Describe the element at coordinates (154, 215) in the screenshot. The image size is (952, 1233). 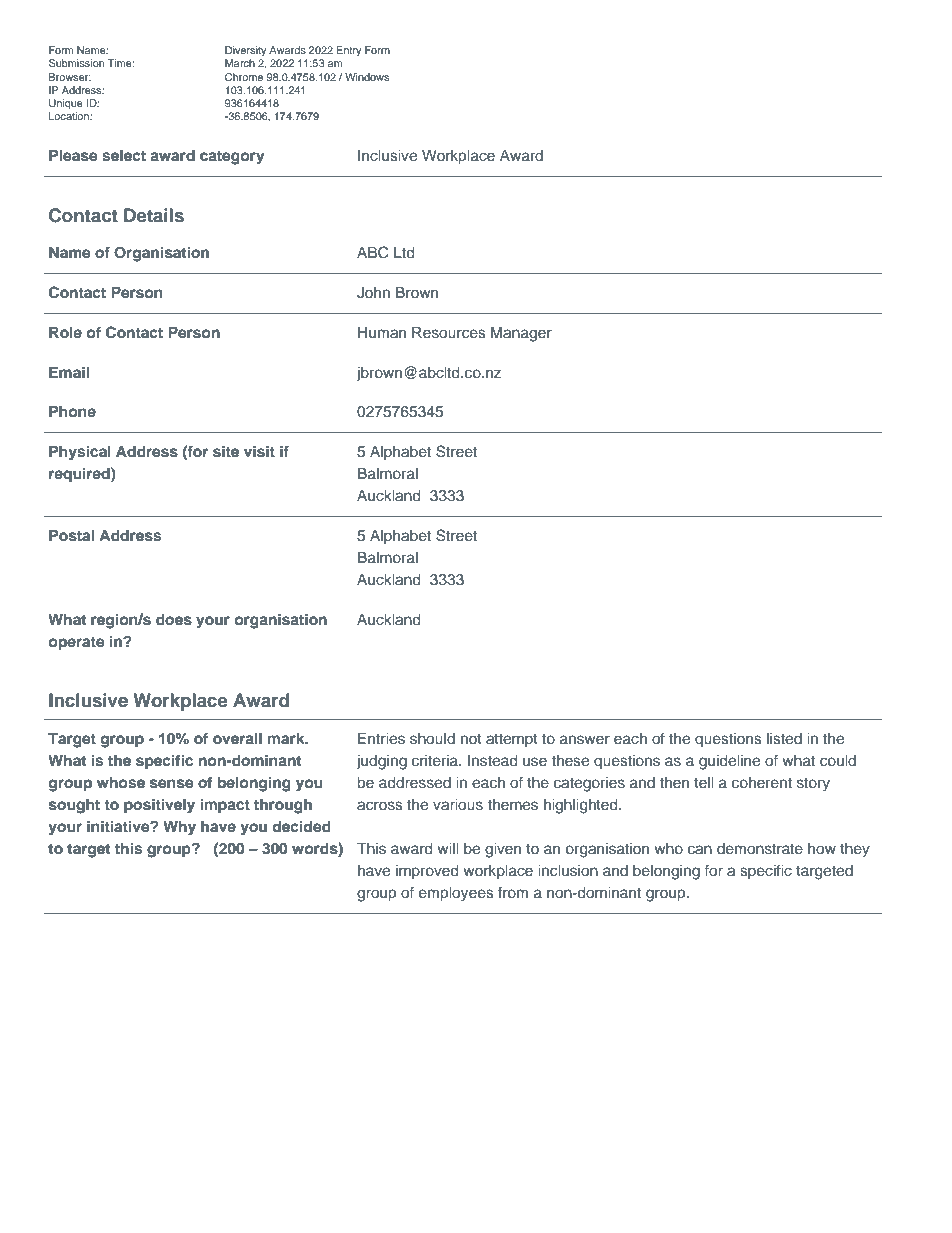
I see `Details` at that location.
